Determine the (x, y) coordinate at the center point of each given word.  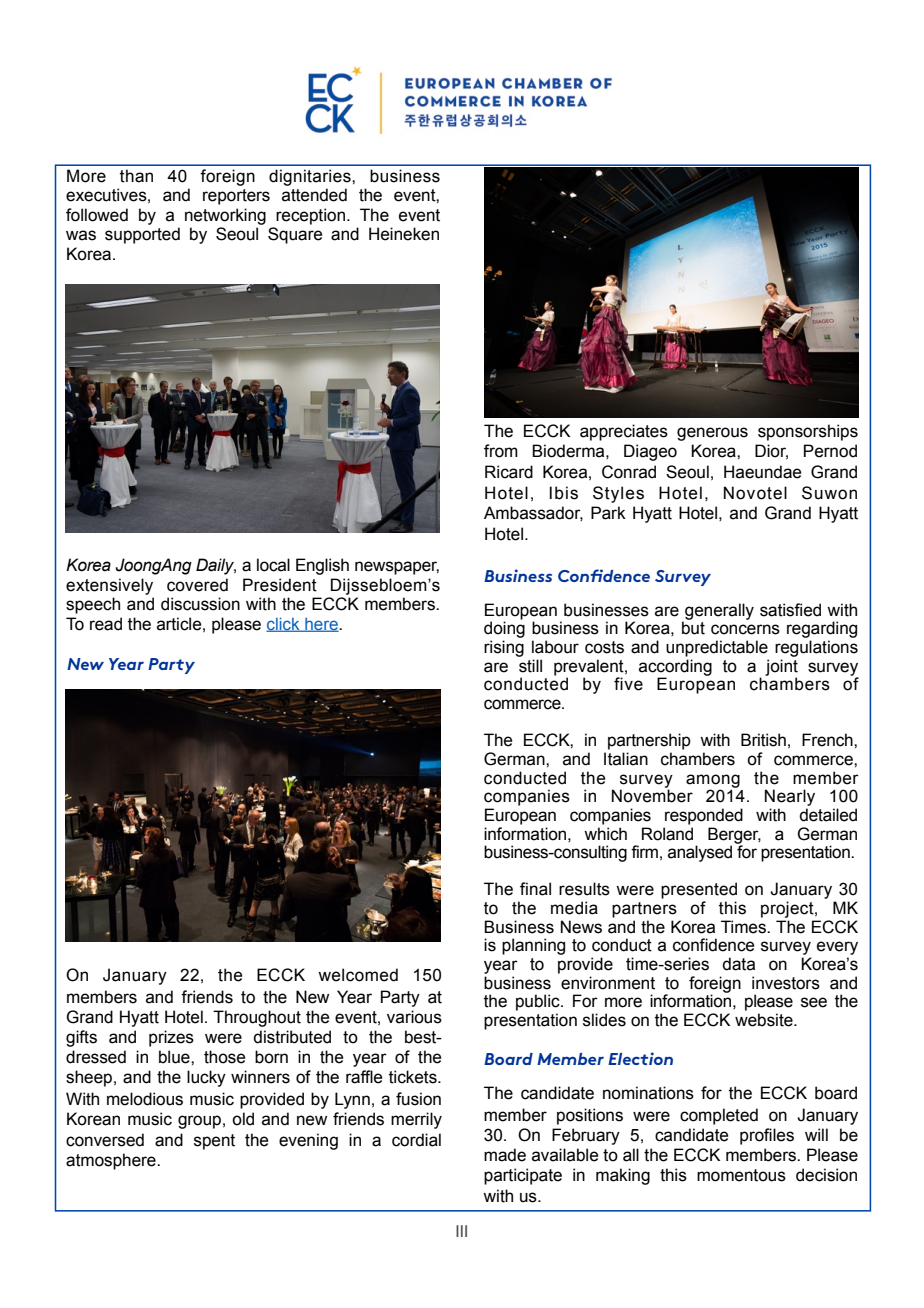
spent (214, 1142)
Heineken (404, 234)
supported (142, 235)
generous (712, 434)
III (461, 1231)
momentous (741, 1175)
